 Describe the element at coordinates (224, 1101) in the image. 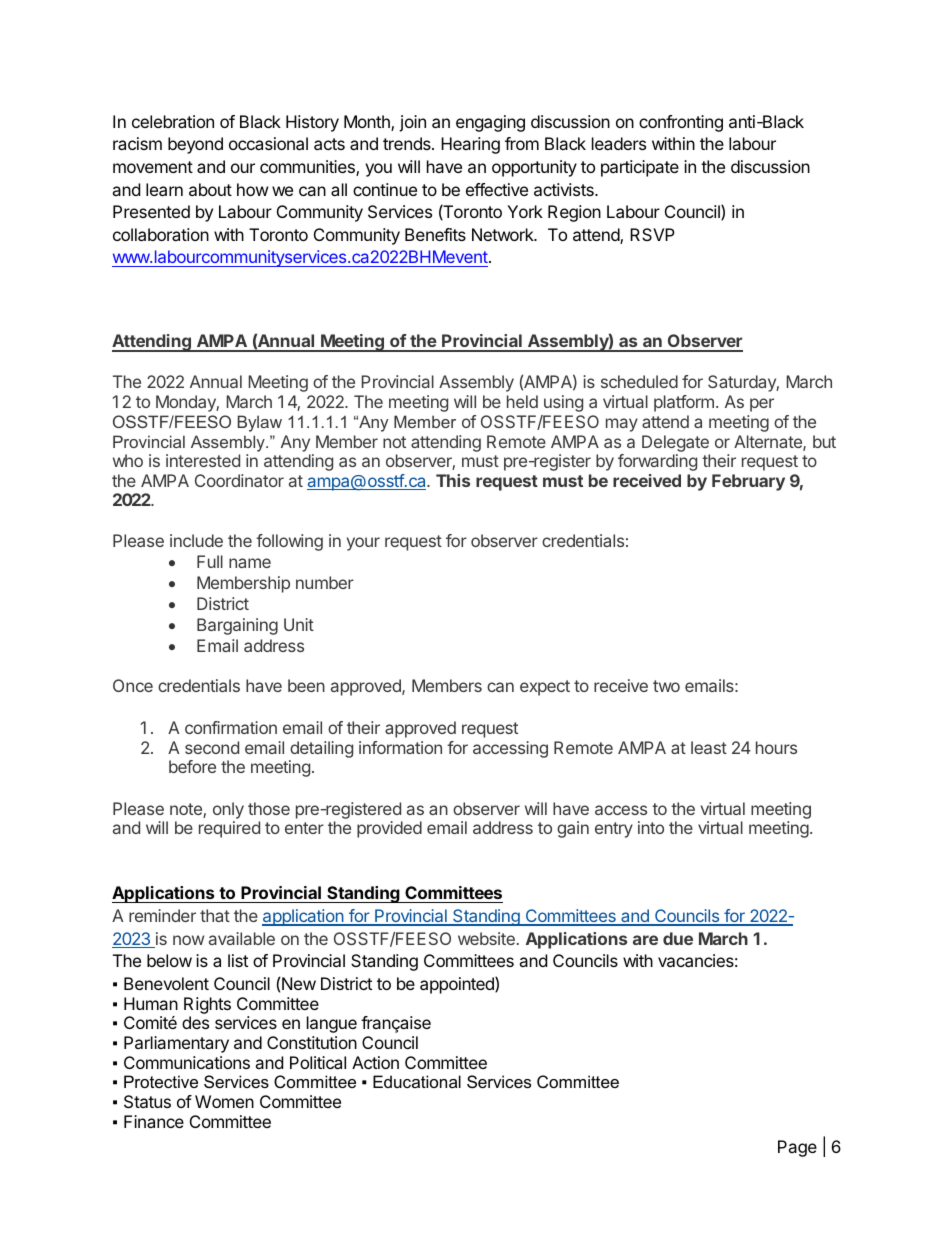

I see `Women` at that location.
